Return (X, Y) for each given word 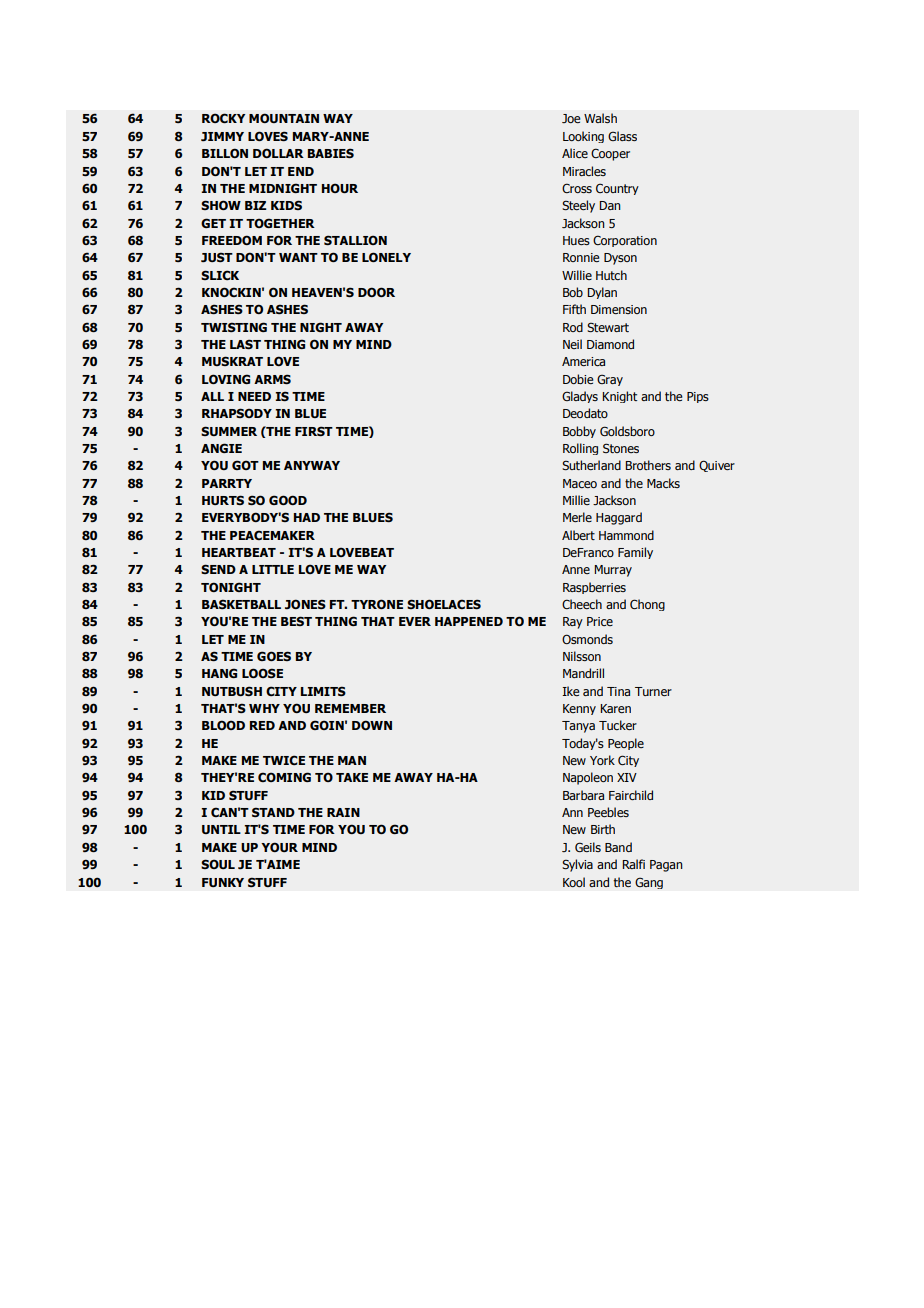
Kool (574, 882)
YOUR (279, 847)
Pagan (666, 866)
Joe (571, 118)
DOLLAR (278, 153)
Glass (622, 136)
